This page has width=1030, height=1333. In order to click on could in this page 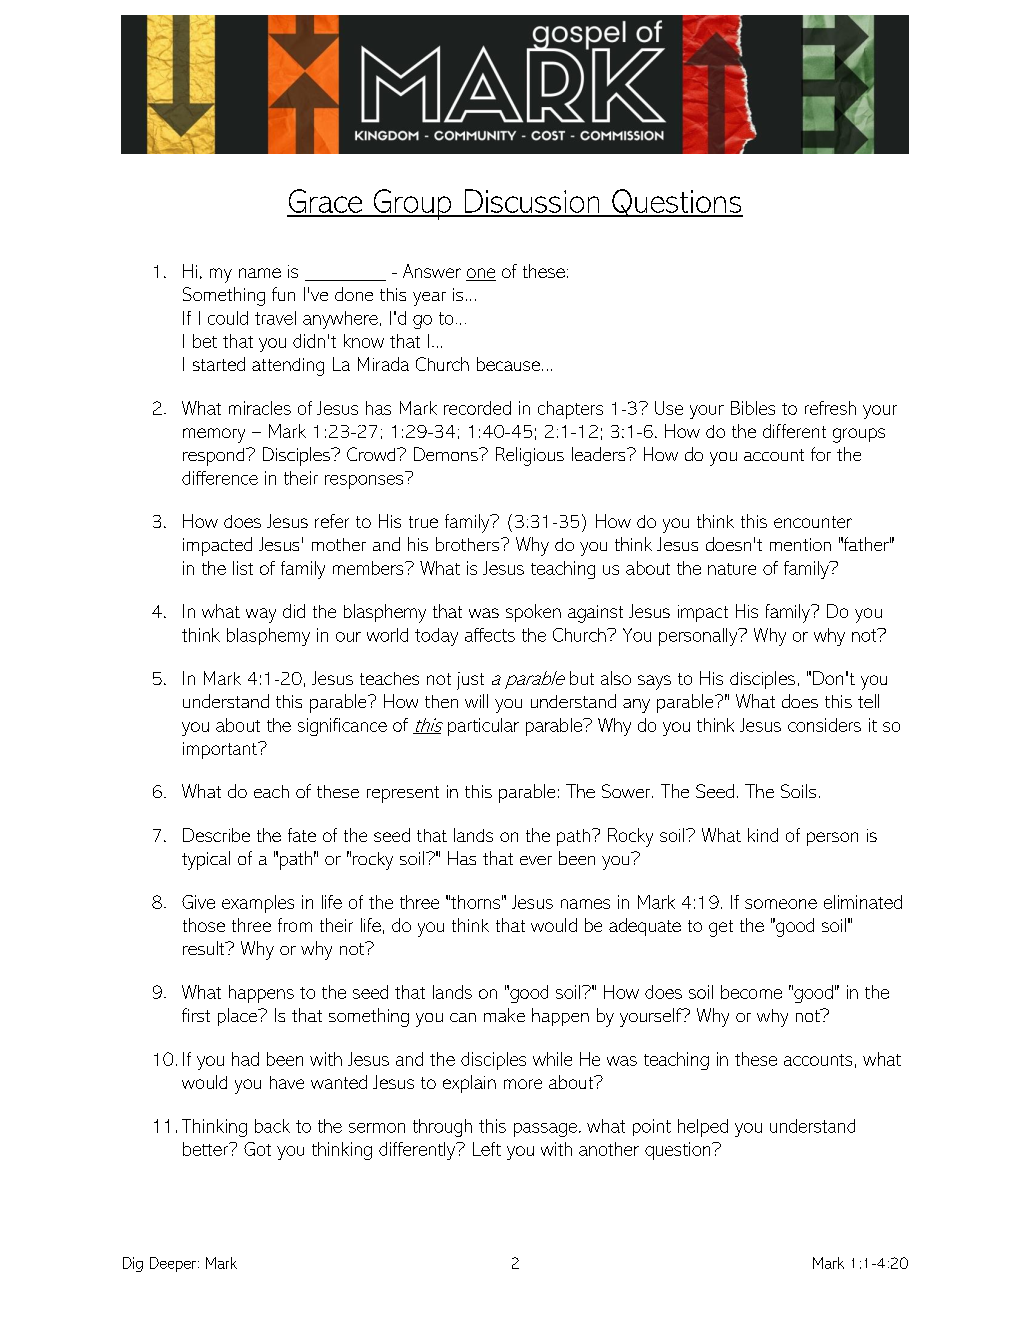, I will do `click(228, 318)`.
